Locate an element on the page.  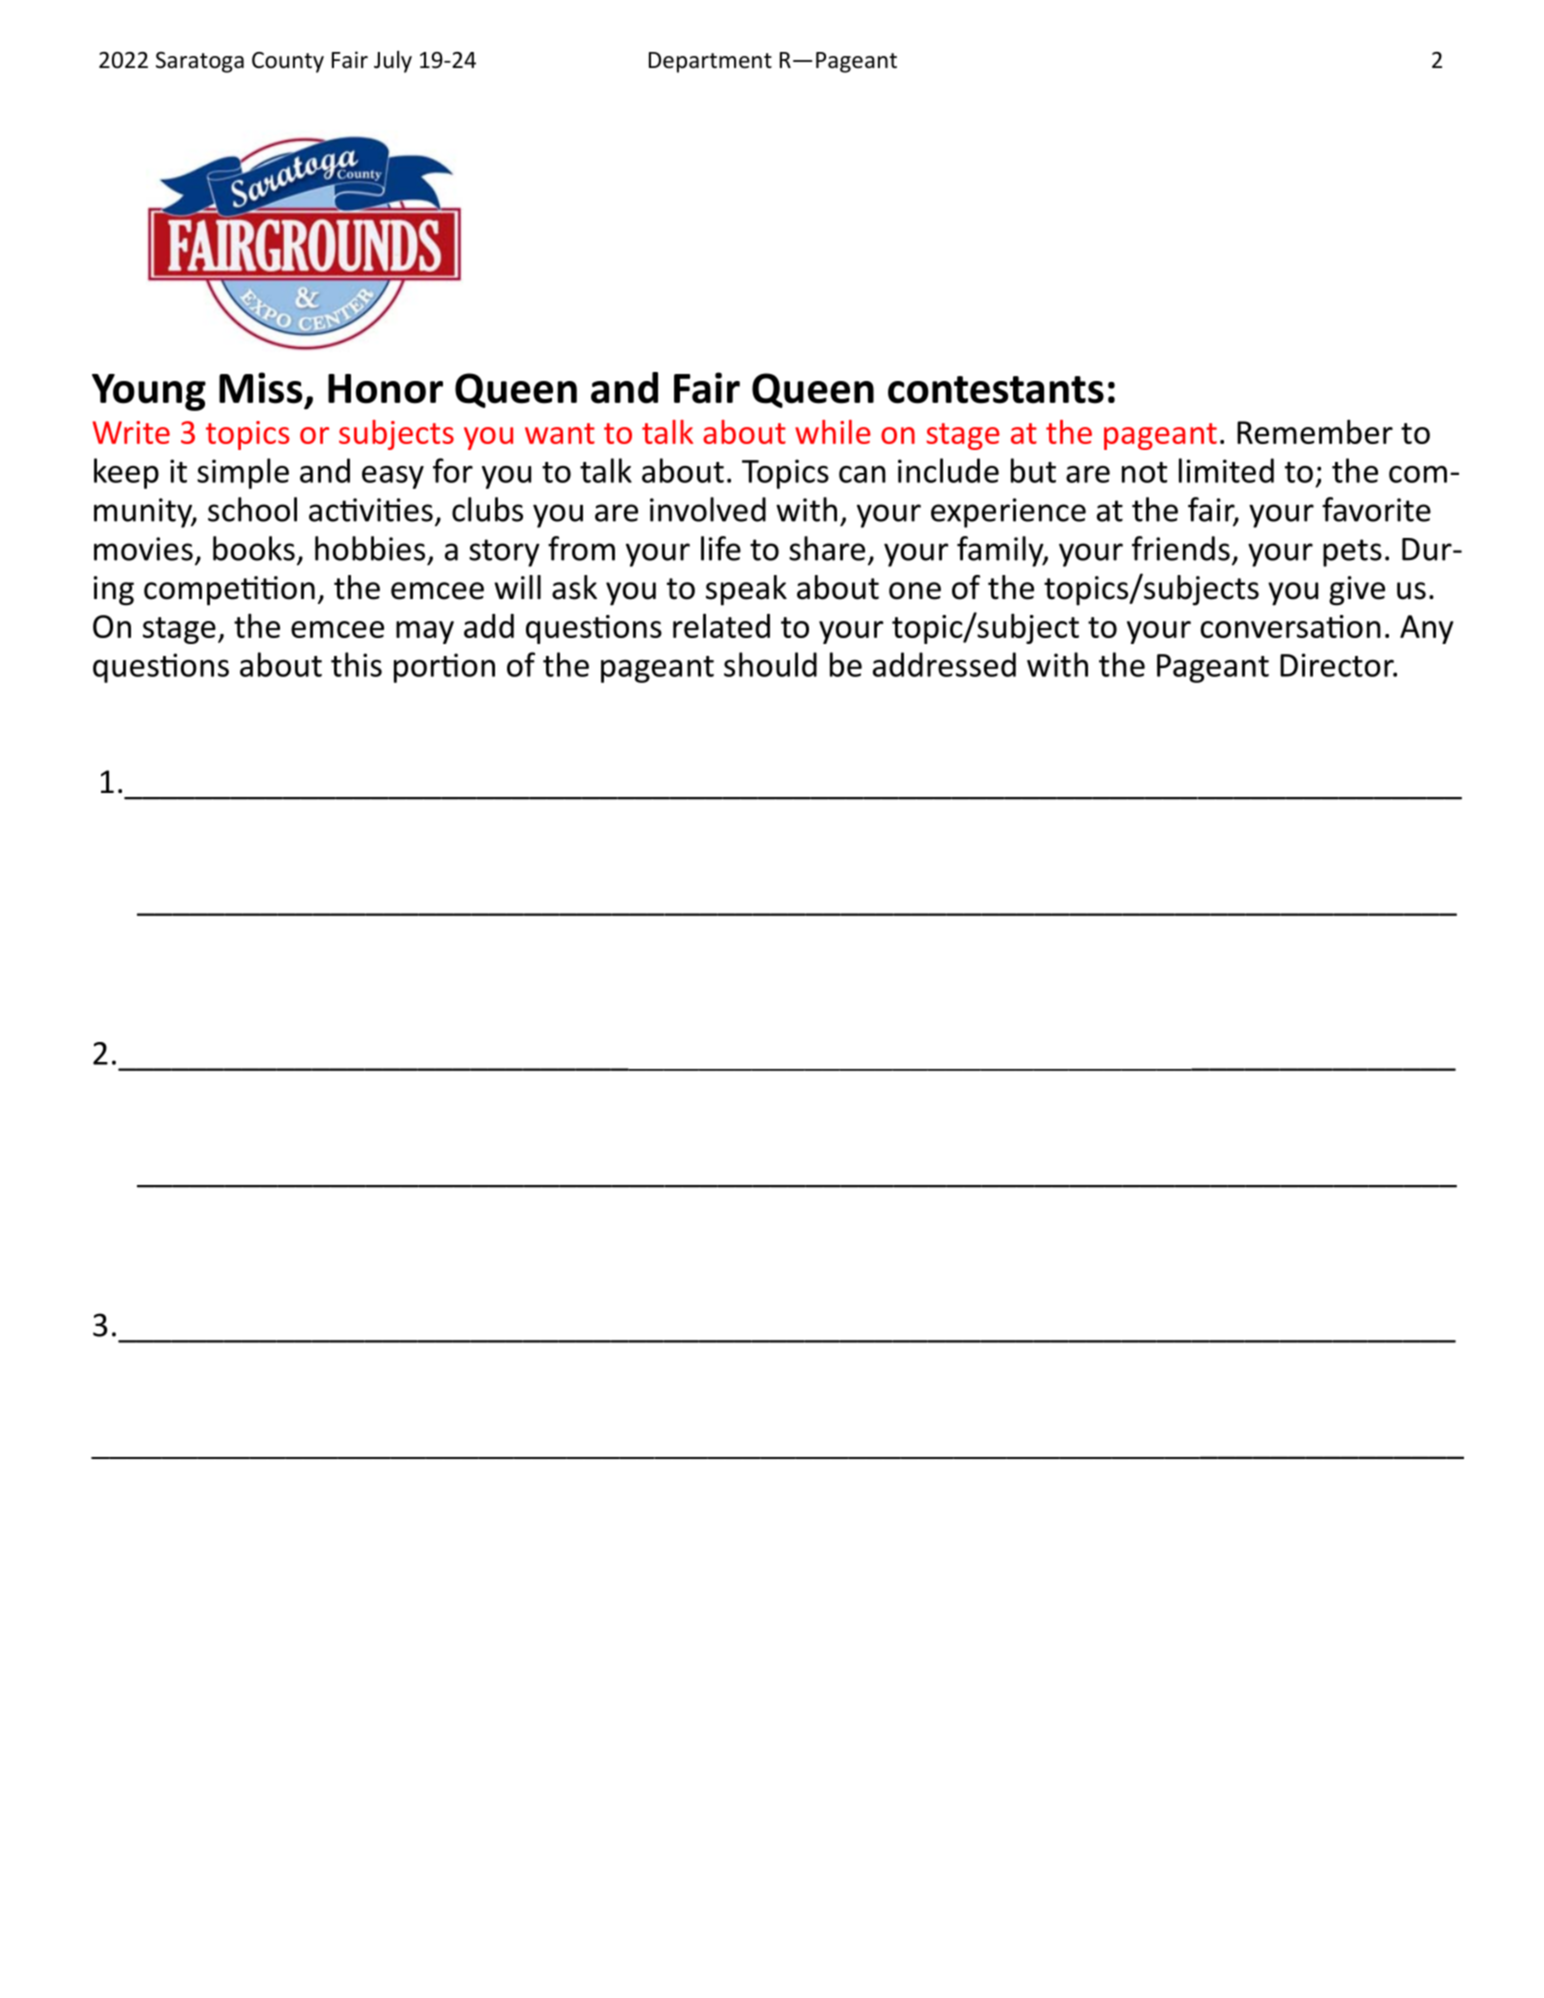
contestants is located at coordinates (996, 390).
